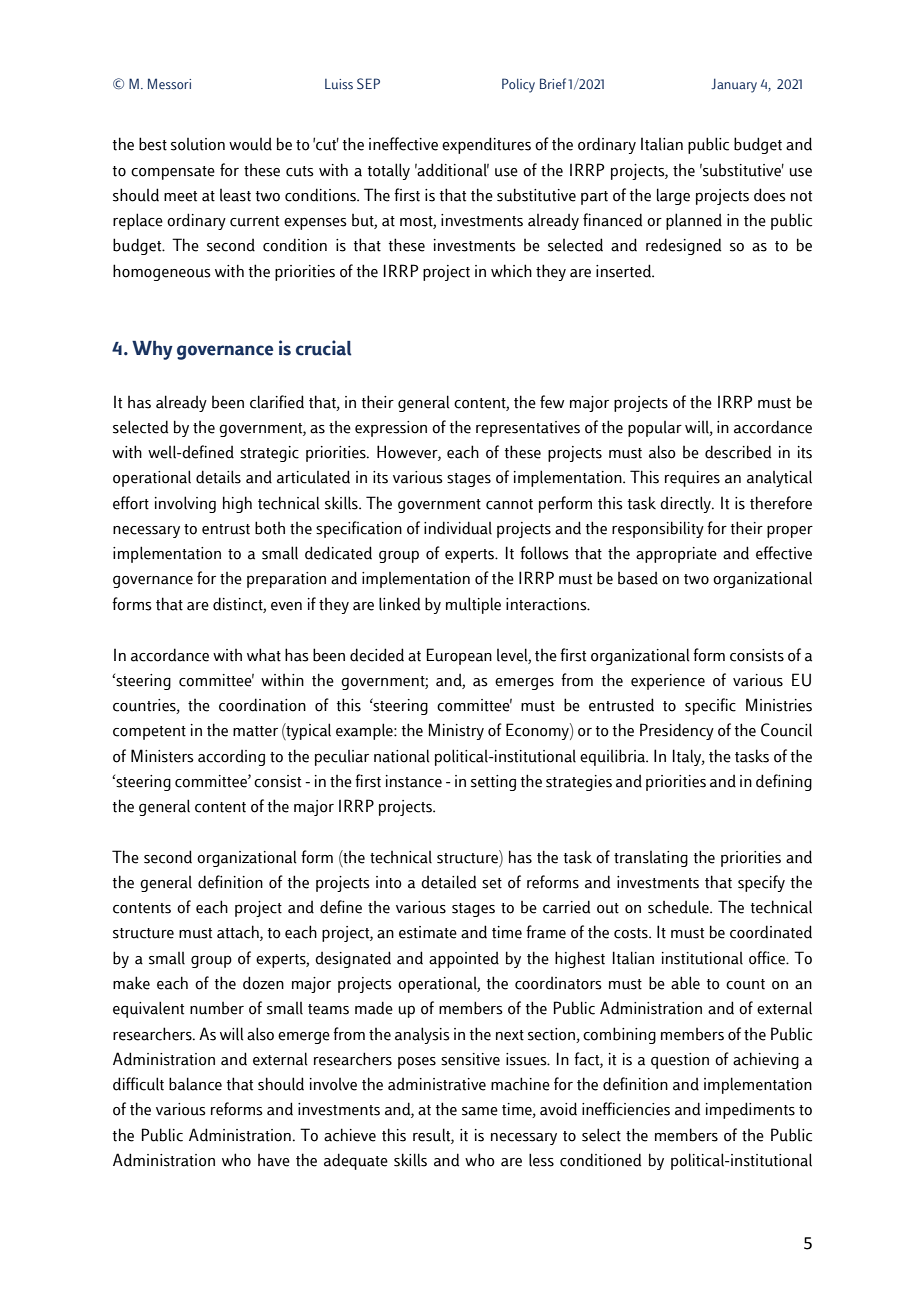  Describe the element at coordinates (198, 144) in the document. I see `solution` at that location.
